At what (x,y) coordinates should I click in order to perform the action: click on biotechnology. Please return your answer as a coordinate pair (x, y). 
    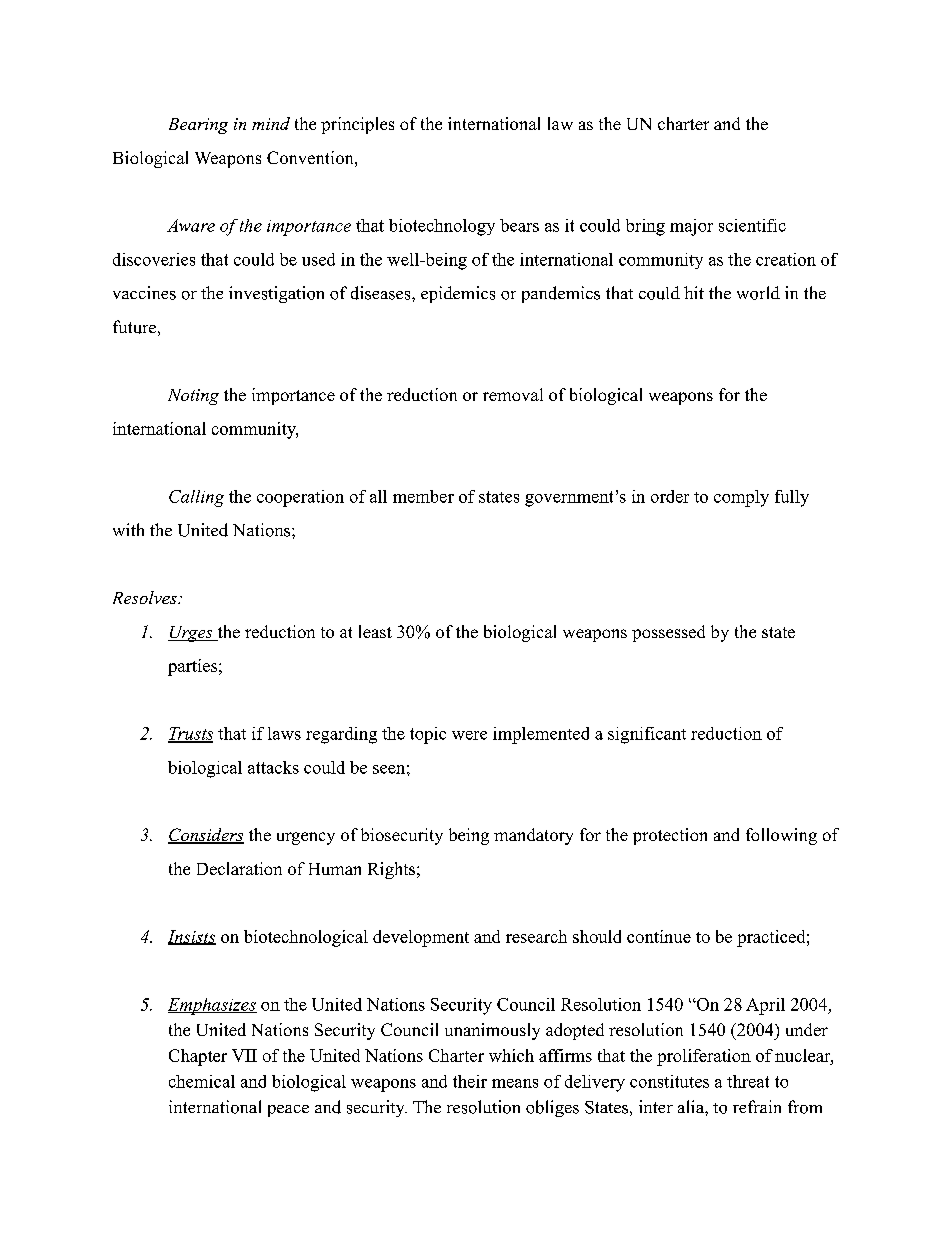
    Looking at the image, I should click on (442, 227).
